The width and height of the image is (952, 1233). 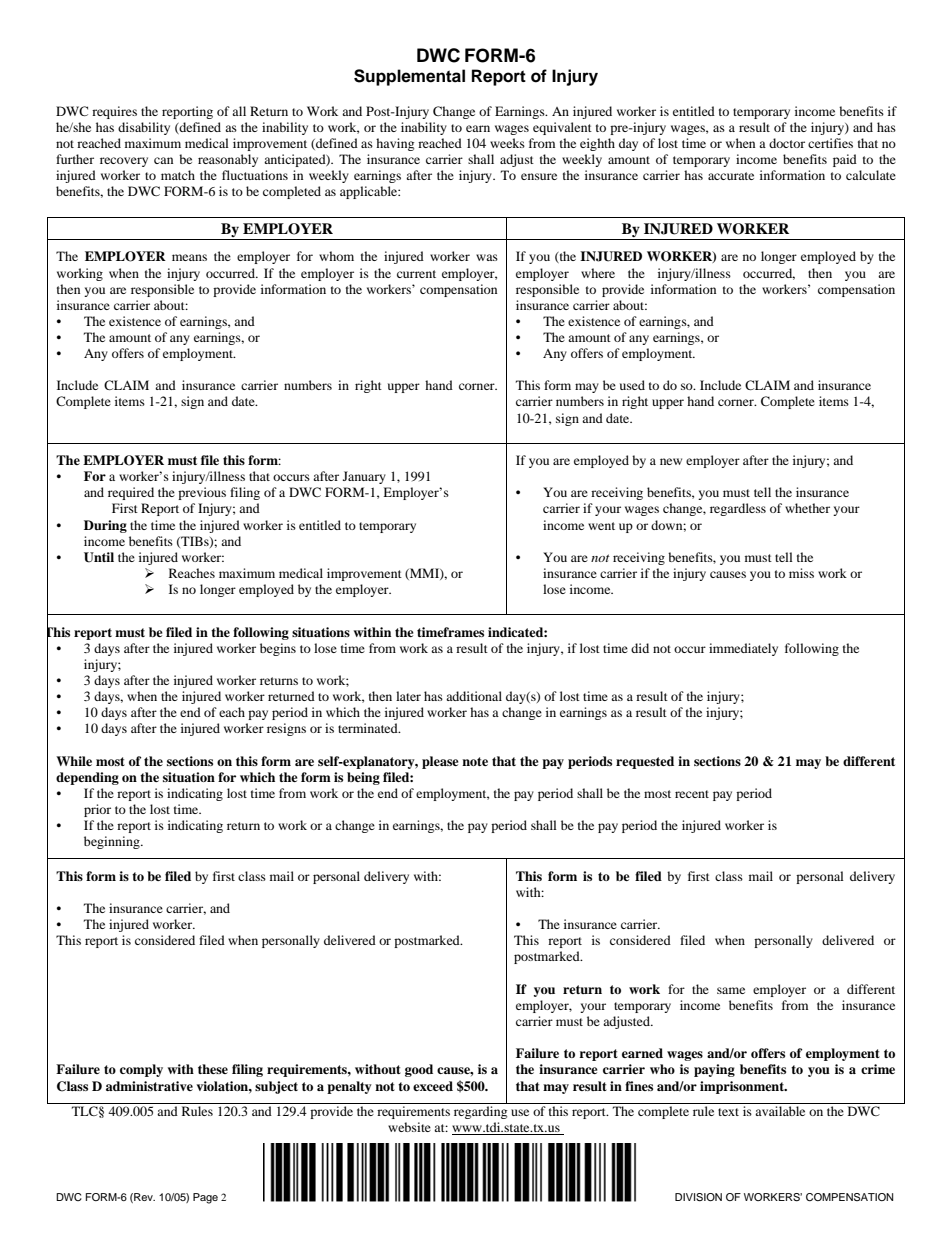 I want to click on weeks, so click(x=507, y=143).
